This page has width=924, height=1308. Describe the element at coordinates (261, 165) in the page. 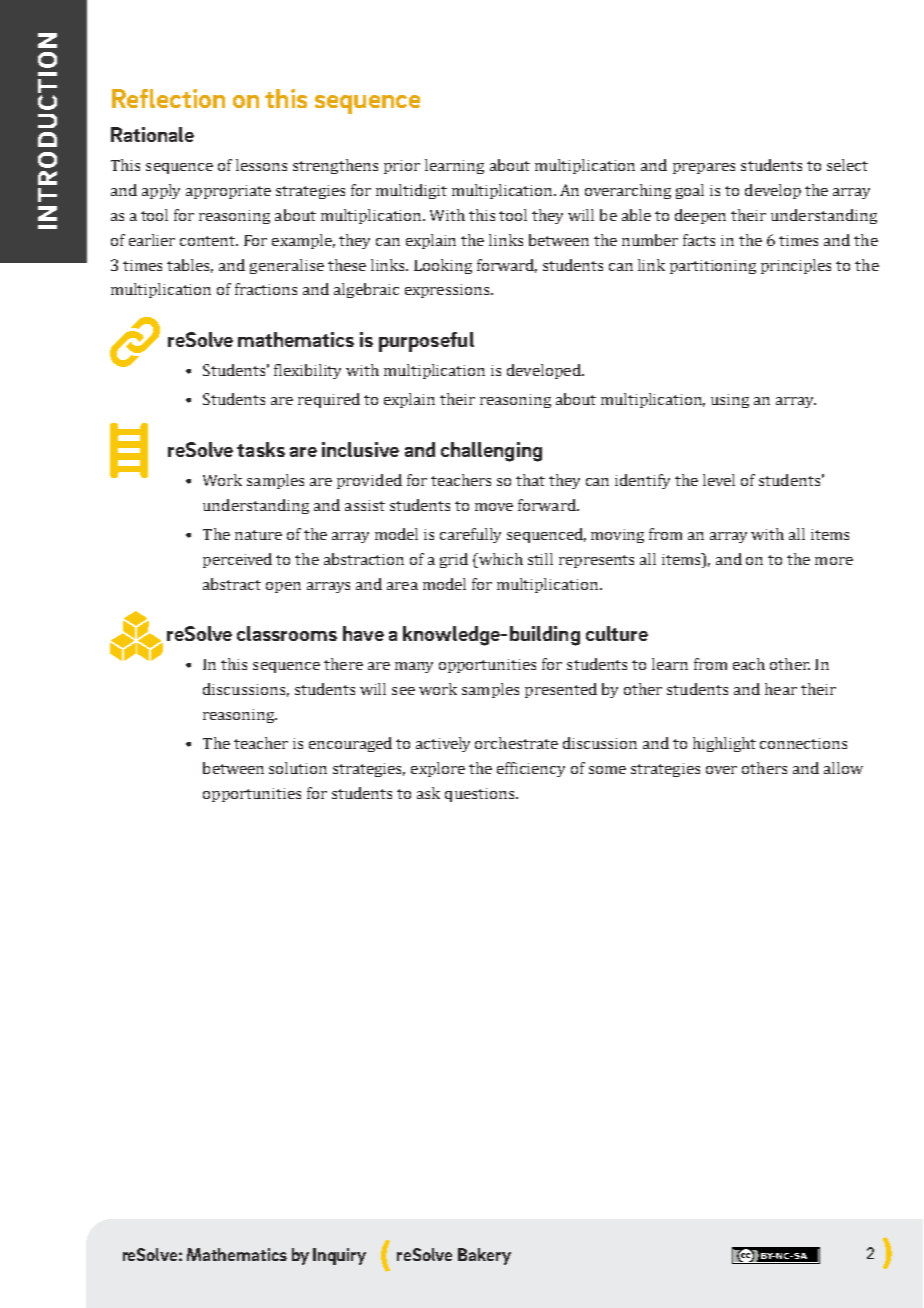

I see `lessons` at that location.
